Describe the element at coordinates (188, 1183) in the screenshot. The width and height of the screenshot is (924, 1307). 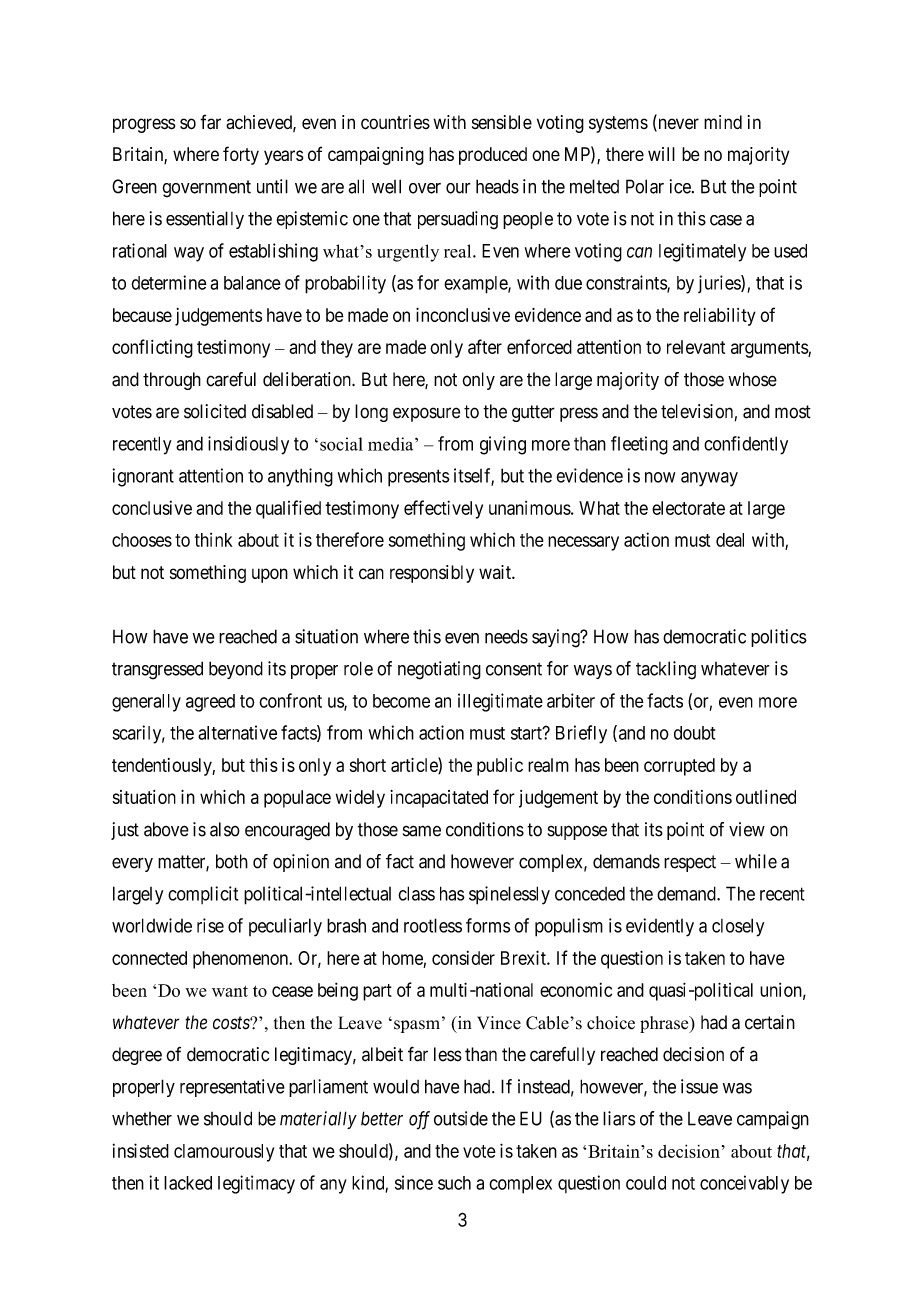
I see `lacked` at that location.
